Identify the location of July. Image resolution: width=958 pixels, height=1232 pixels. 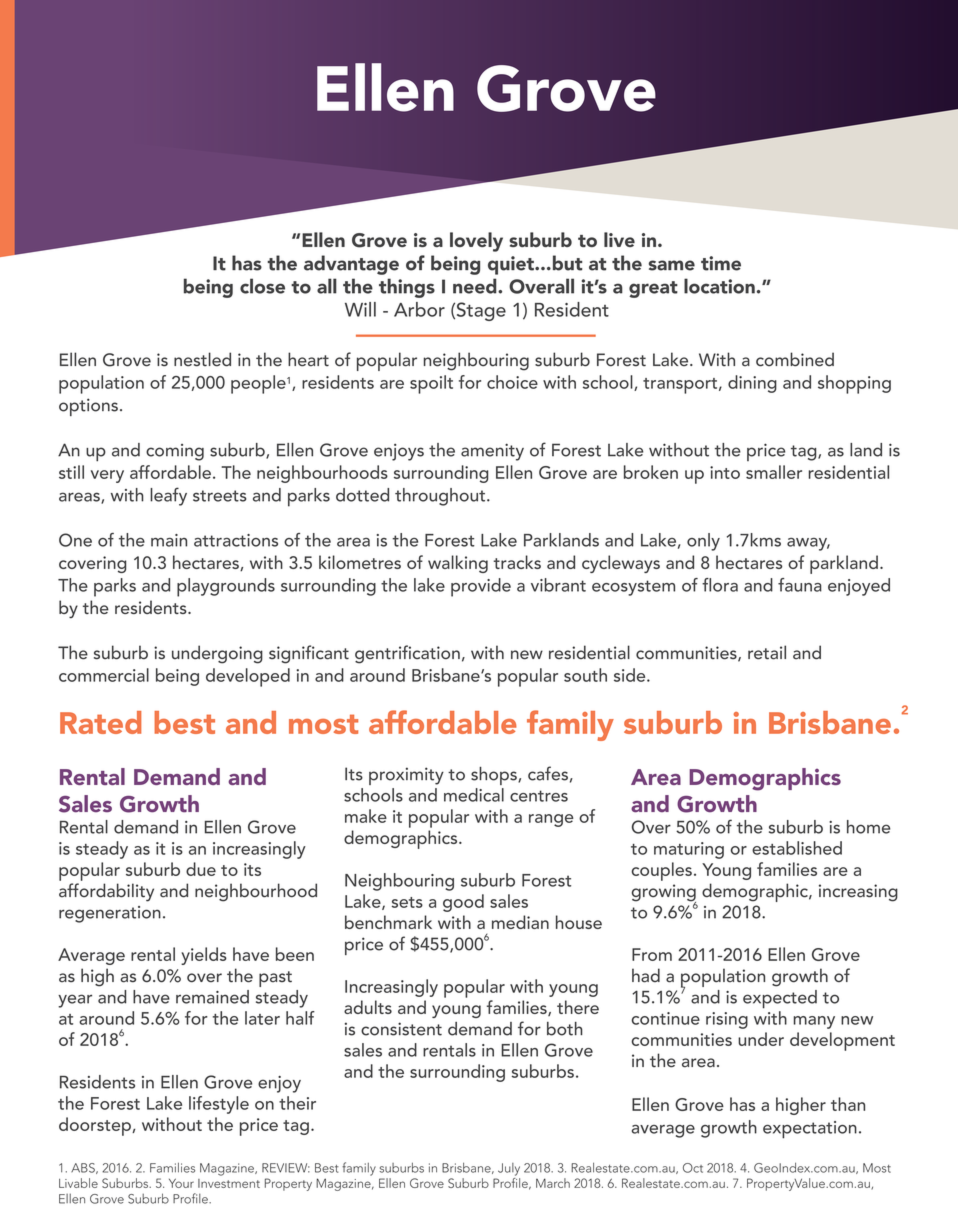
(509, 1169).
